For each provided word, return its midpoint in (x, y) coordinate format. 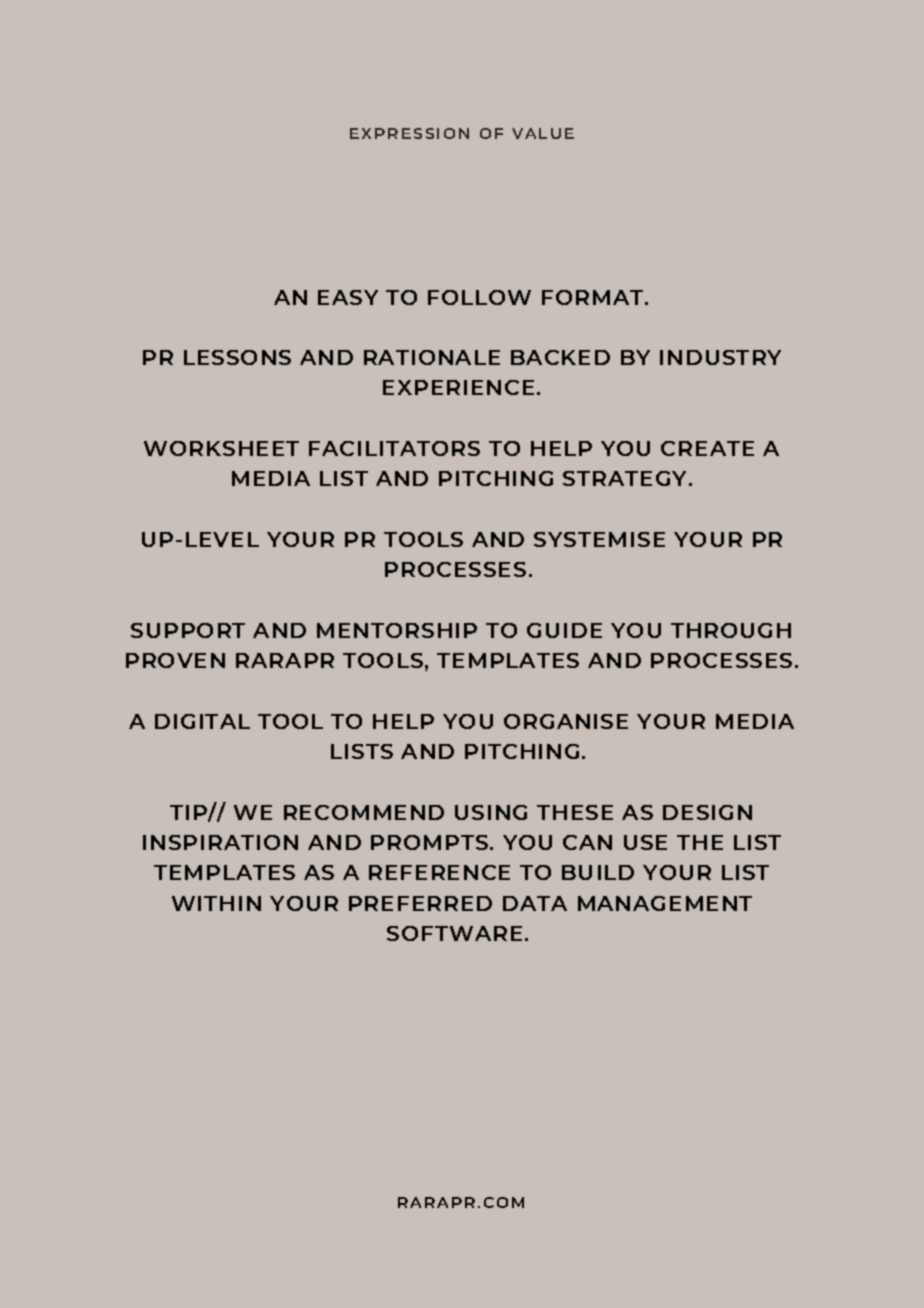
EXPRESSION (409, 133)
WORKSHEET (221, 448)
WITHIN (216, 903)
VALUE (543, 133)
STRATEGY (626, 478)
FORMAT (594, 297)
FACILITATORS (394, 448)
